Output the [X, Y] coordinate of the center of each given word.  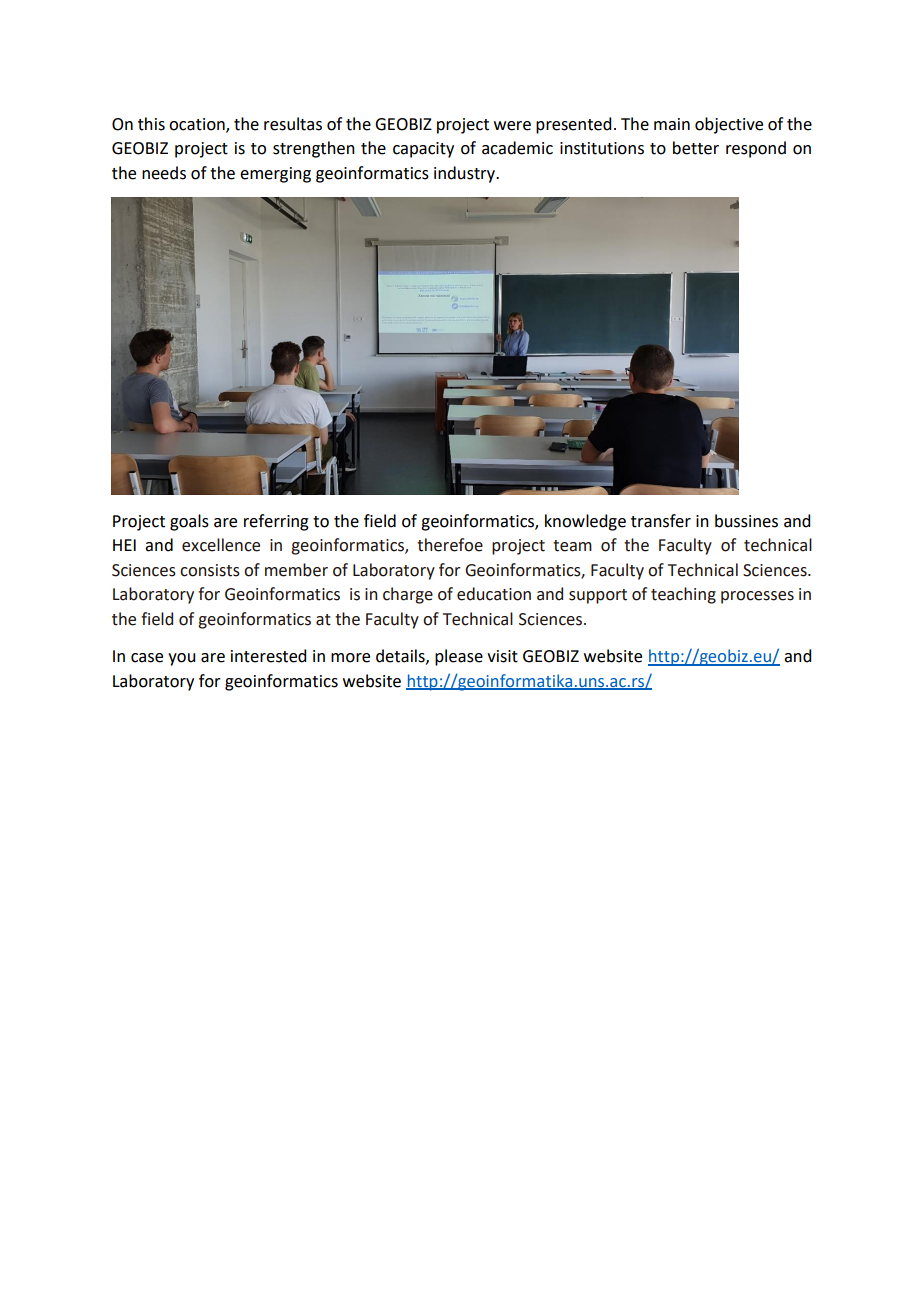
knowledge [585, 522]
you [181, 659]
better [696, 148]
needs [164, 173]
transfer [661, 521]
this [151, 124]
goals [189, 522]
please [459, 657]
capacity [423, 150]
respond [756, 149]
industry [465, 174]
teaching [683, 595]
